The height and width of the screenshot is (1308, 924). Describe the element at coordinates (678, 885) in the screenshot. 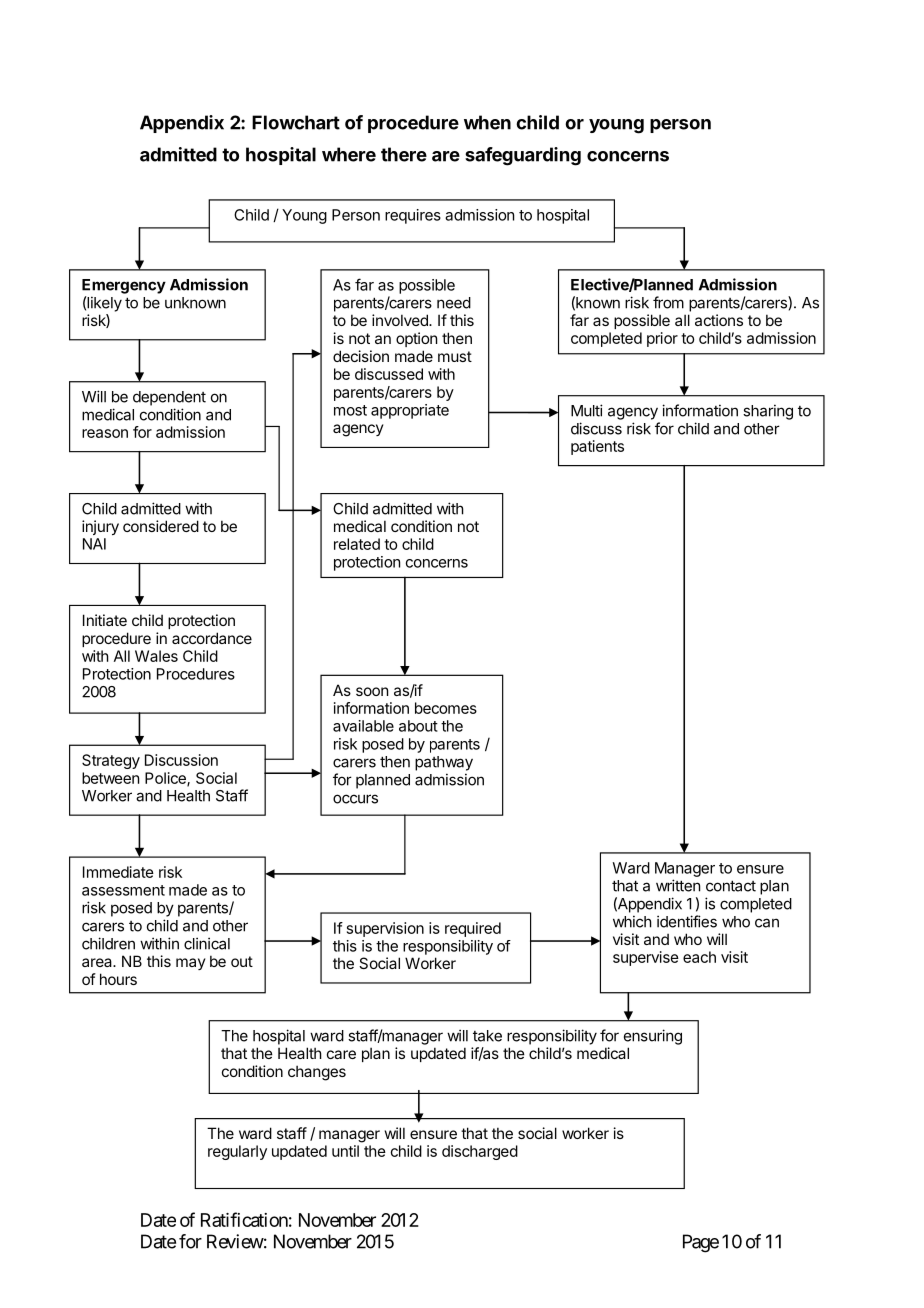

I see `written` at that location.
